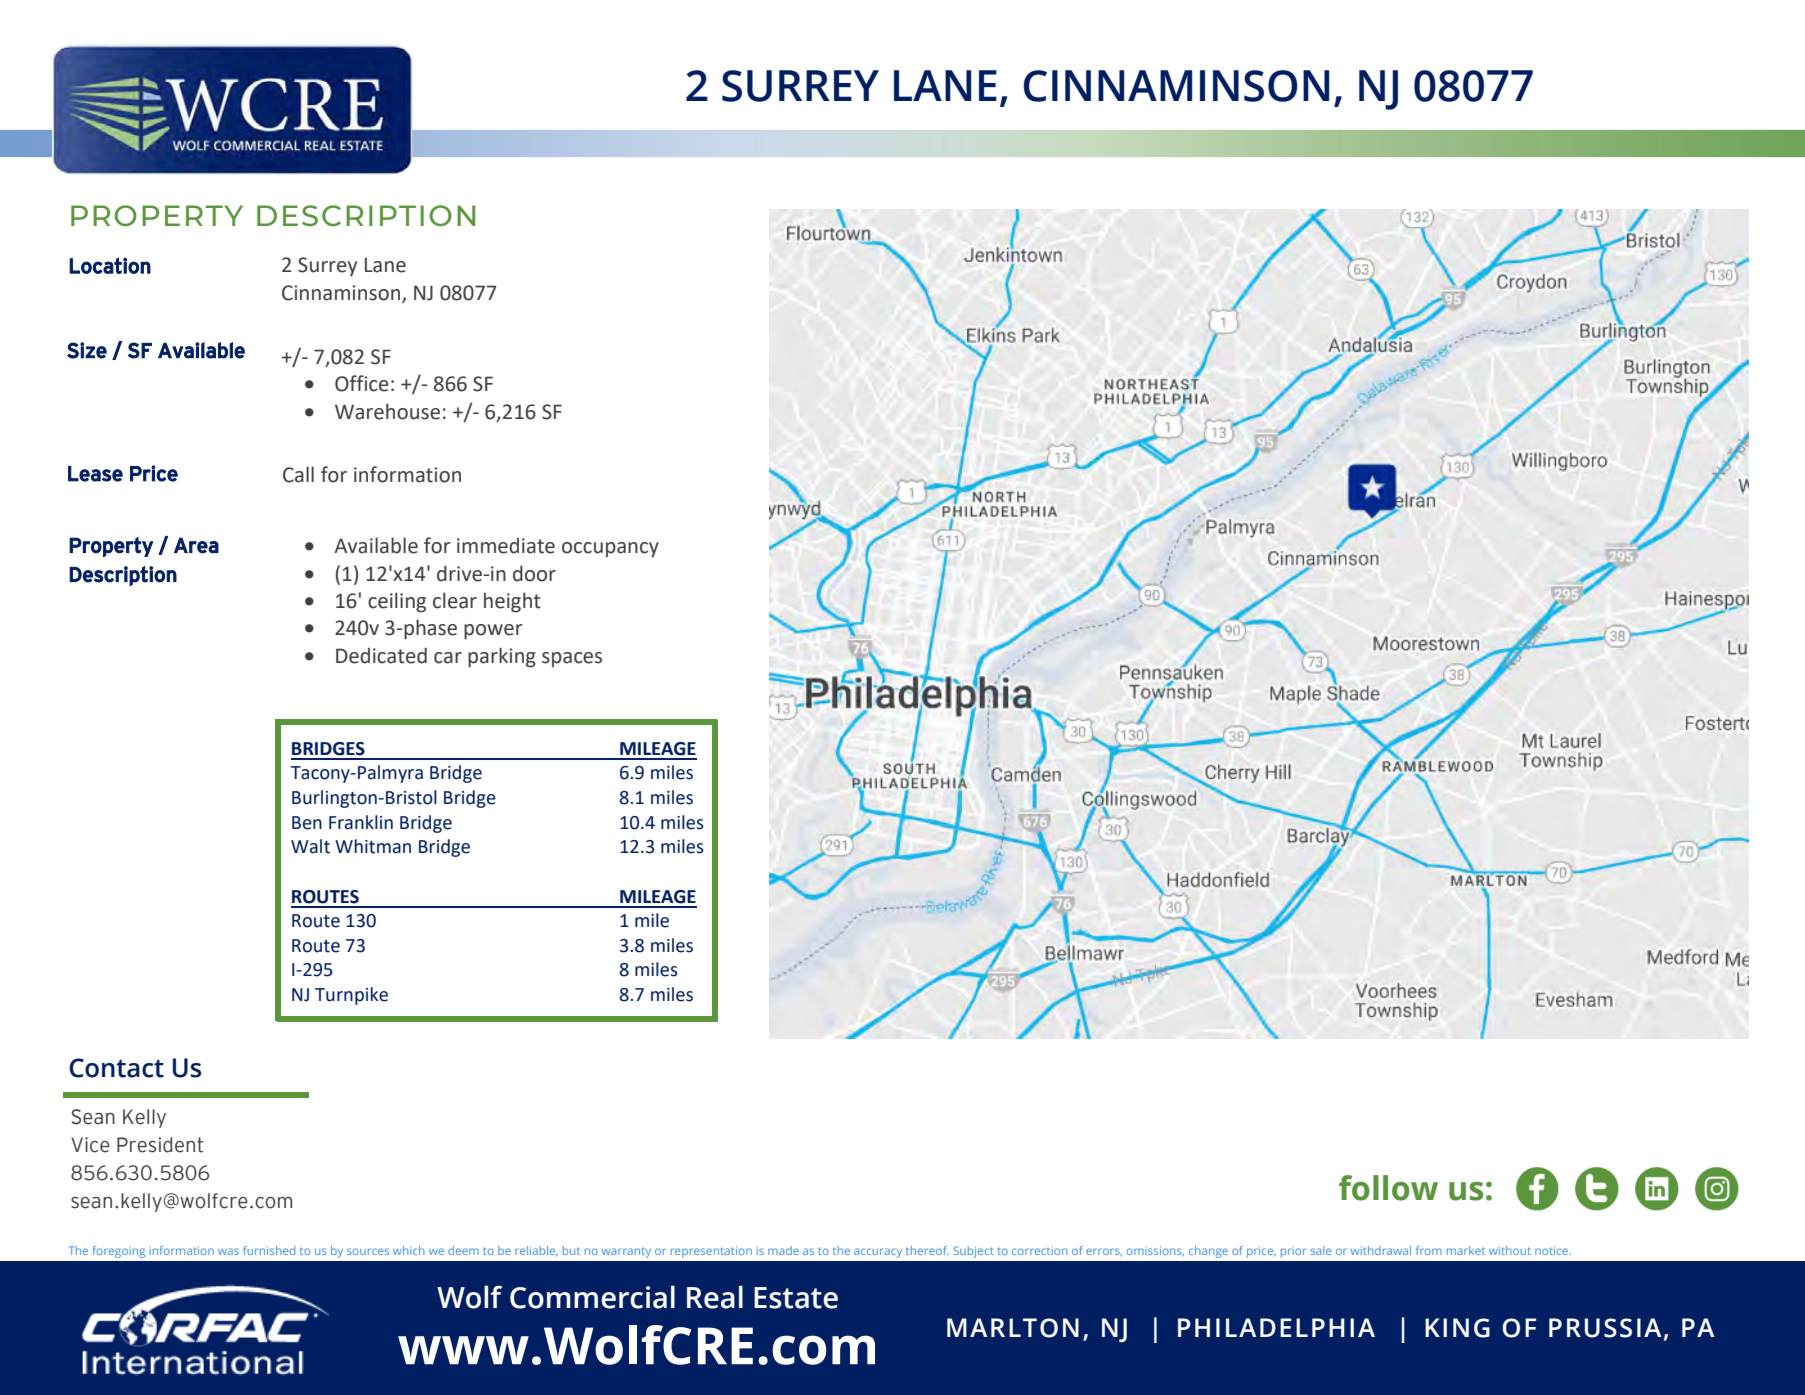 Image resolution: width=1805 pixels, height=1395 pixels. I want to click on Location, so click(110, 265).
